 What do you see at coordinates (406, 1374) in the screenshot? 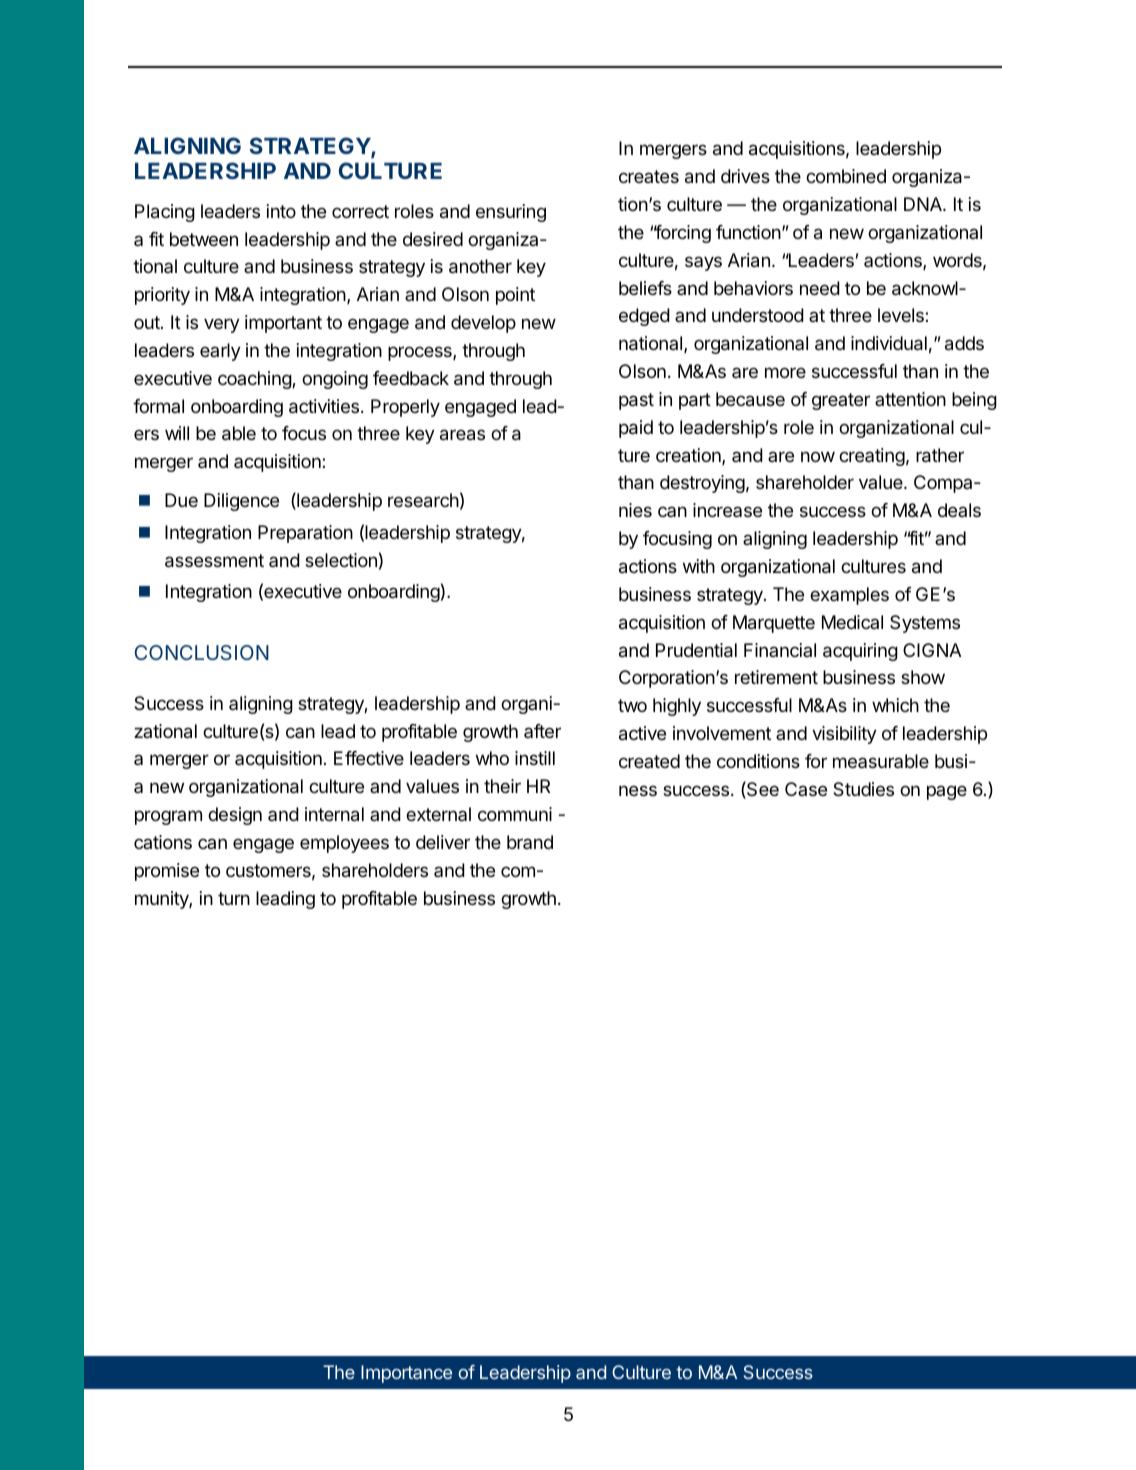
I see `Importance` at bounding box center [406, 1374].
